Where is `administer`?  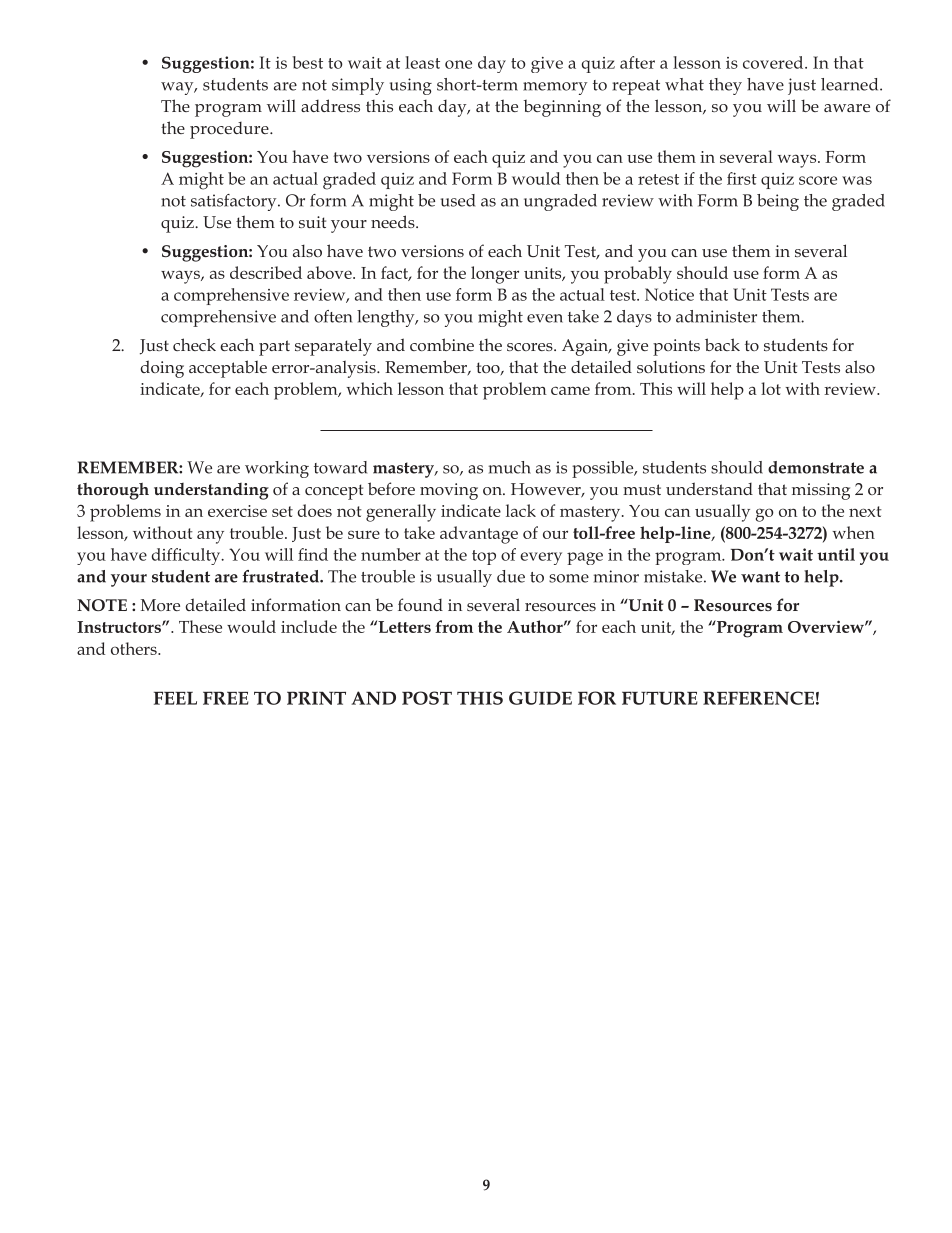 administer is located at coordinates (716, 316).
